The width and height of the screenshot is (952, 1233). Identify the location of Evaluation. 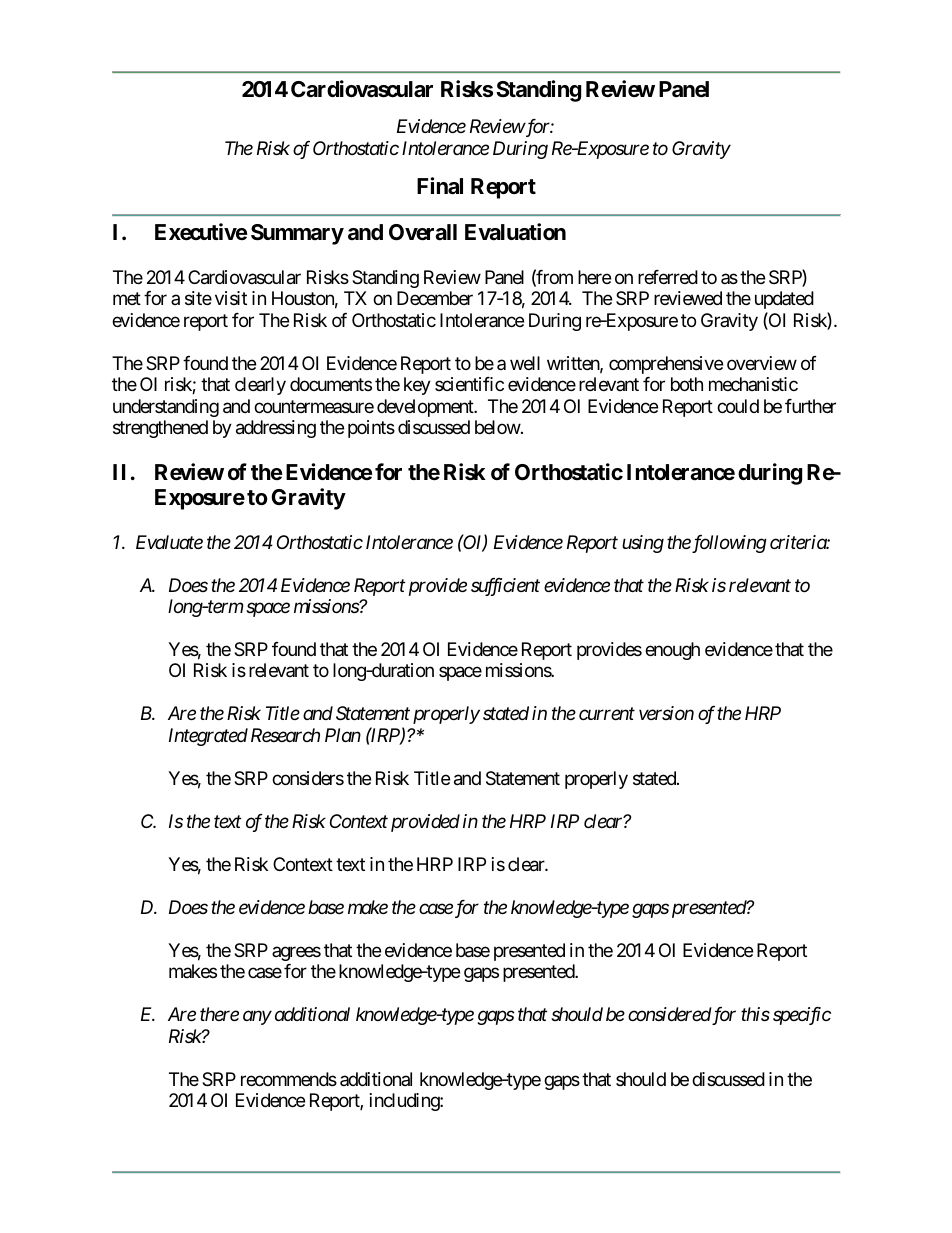
(515, 232).
